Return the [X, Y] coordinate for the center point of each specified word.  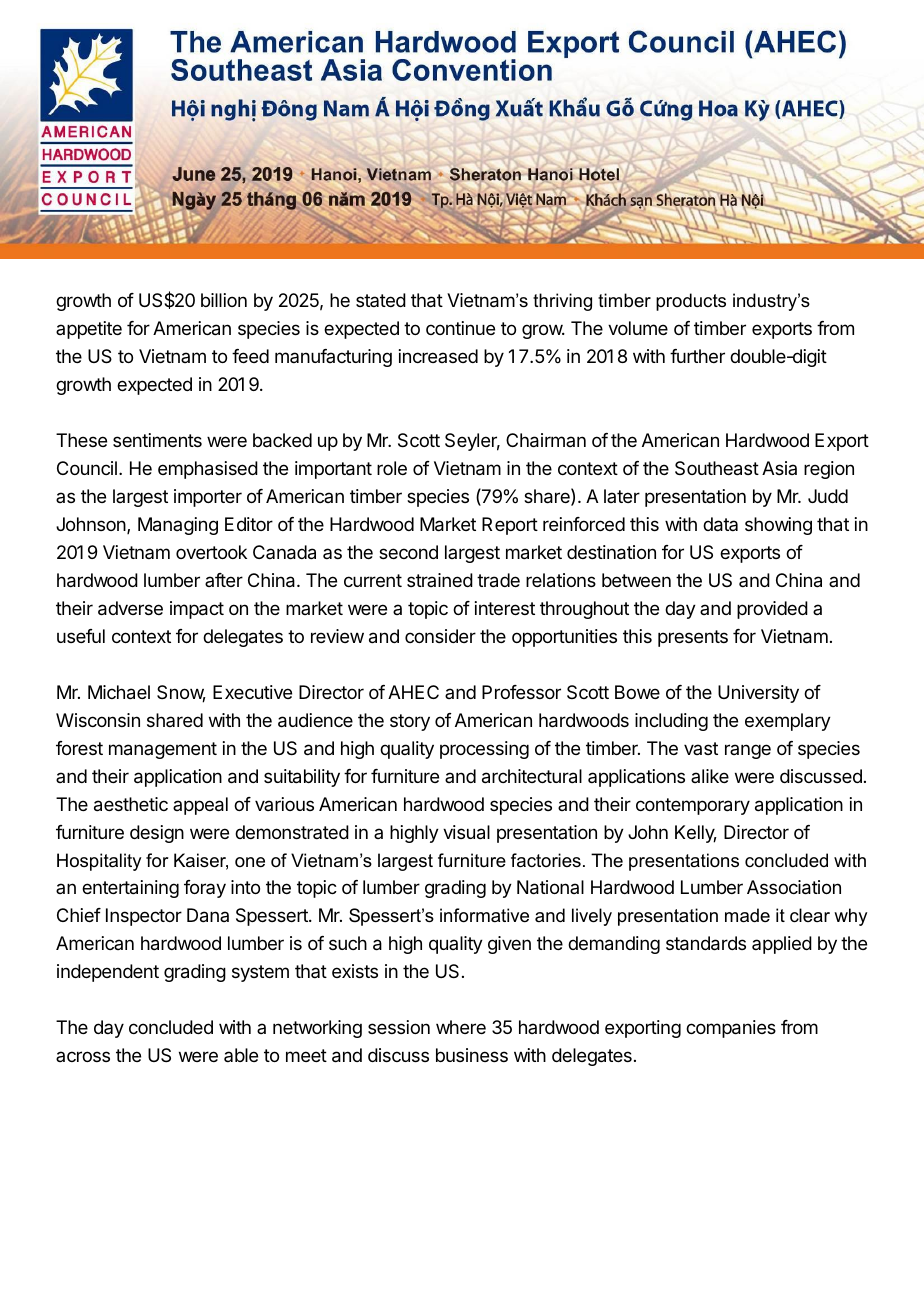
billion [224, 300]
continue [460, 328]
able [241, 1055]
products [691, 302]
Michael [119, 692]
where [461, 1027]
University [758, 694]
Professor [521, 692]
